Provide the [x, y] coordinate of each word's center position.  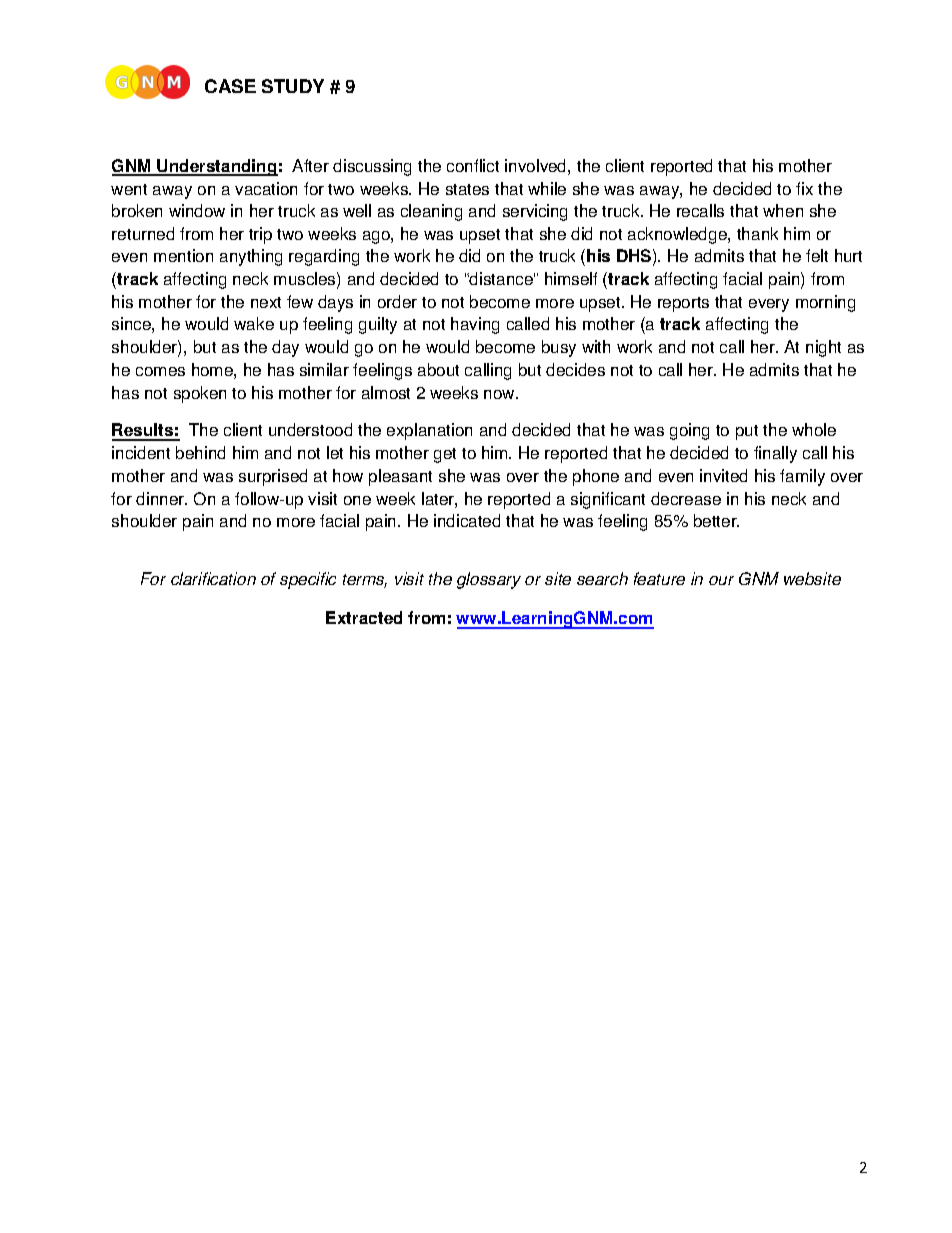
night [823, 348]
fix [804, 188]
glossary [489, 580]
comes [160, 371]
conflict [473, 165]
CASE [230, 86]
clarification [213, 578]
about [438, 369]
